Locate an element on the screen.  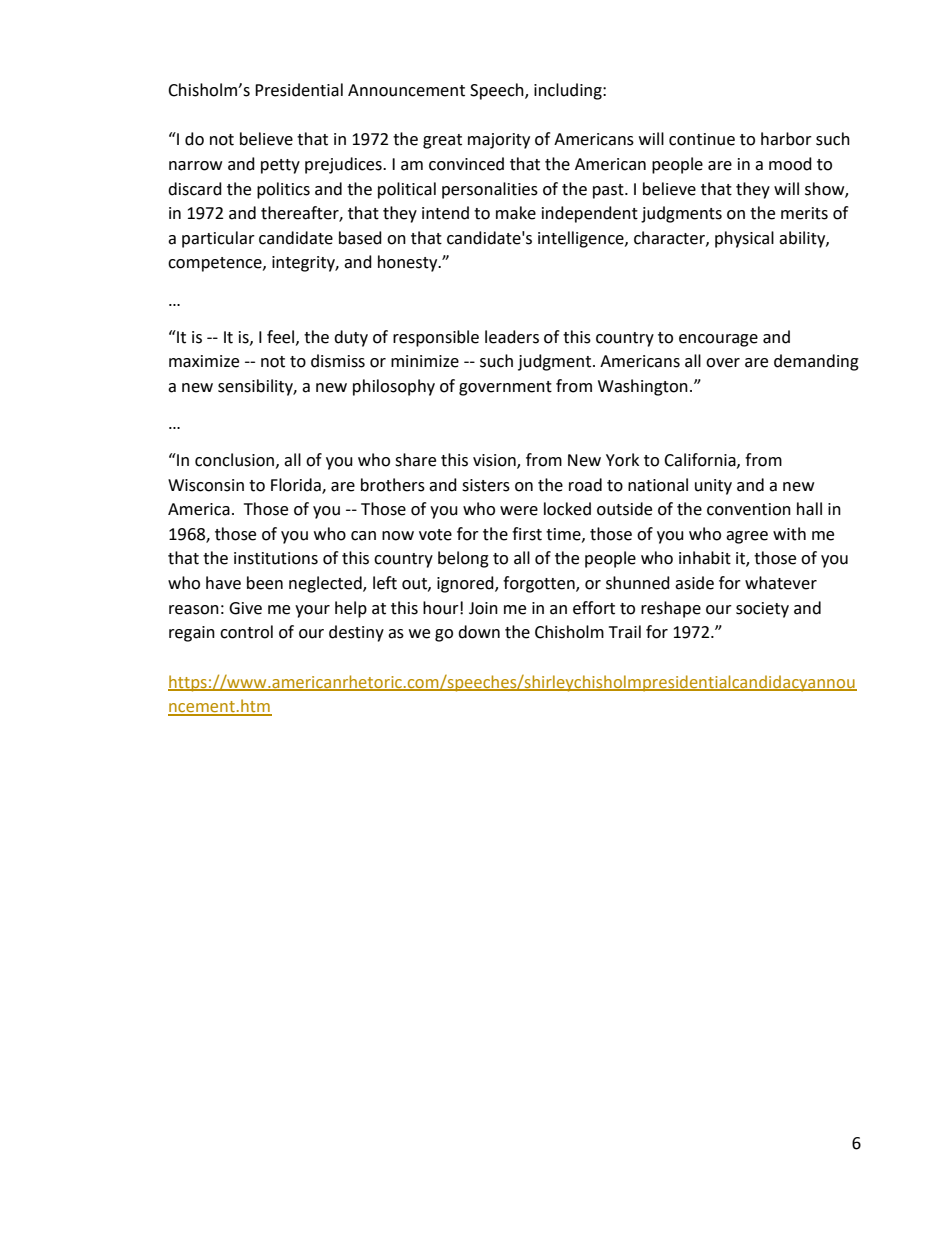
encourage is located at coordinates (718, 340).
